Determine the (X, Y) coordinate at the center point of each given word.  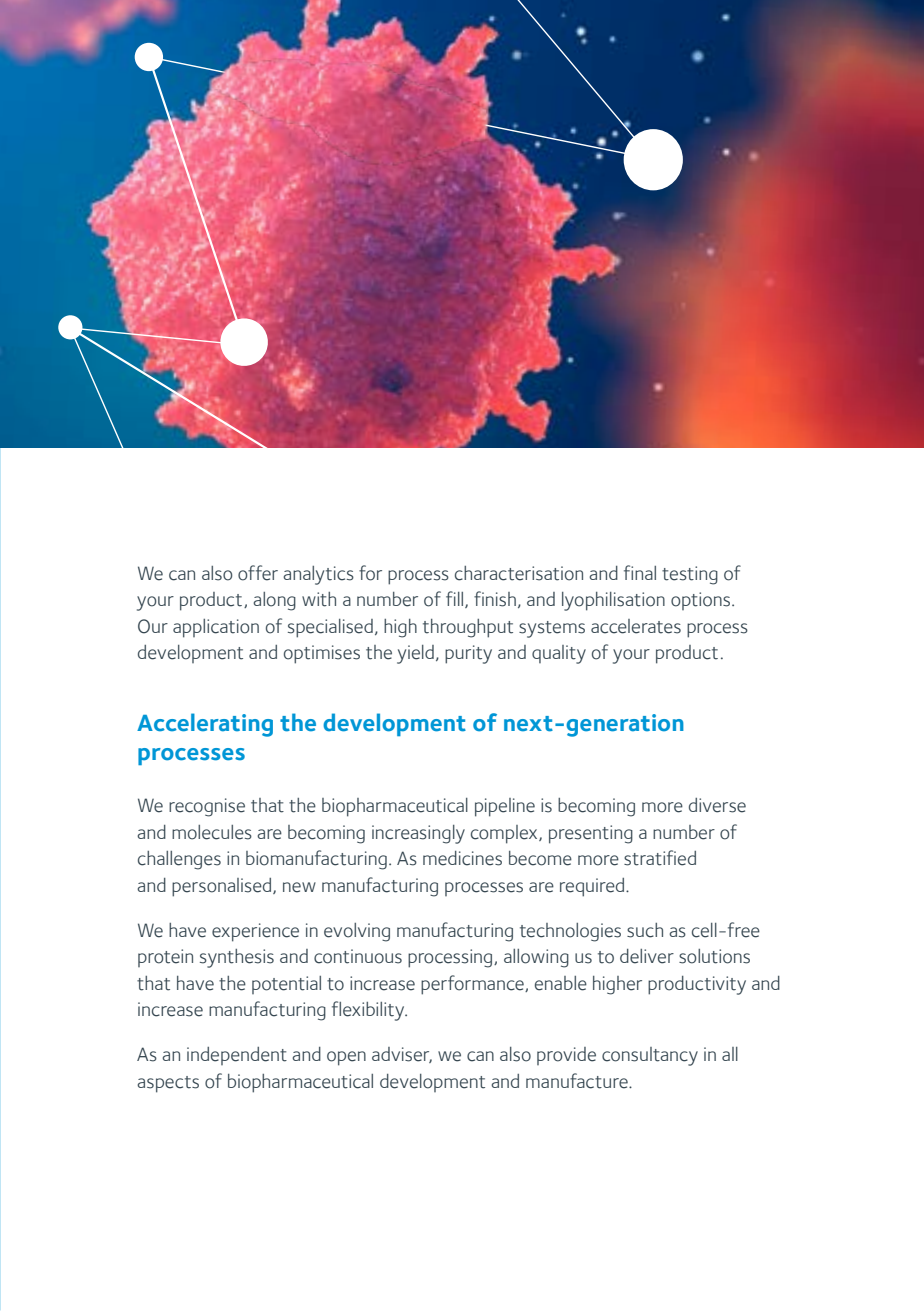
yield (415, 654)
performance (473, 985)
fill (456, 599)
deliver (647, 956)
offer (258, 573)
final (640, 572)
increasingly (418, 834)
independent (237, 1056)
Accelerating (205, 725)
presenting (591, 834)
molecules (212, 832)
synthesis (237, 958)
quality (559, 654)
